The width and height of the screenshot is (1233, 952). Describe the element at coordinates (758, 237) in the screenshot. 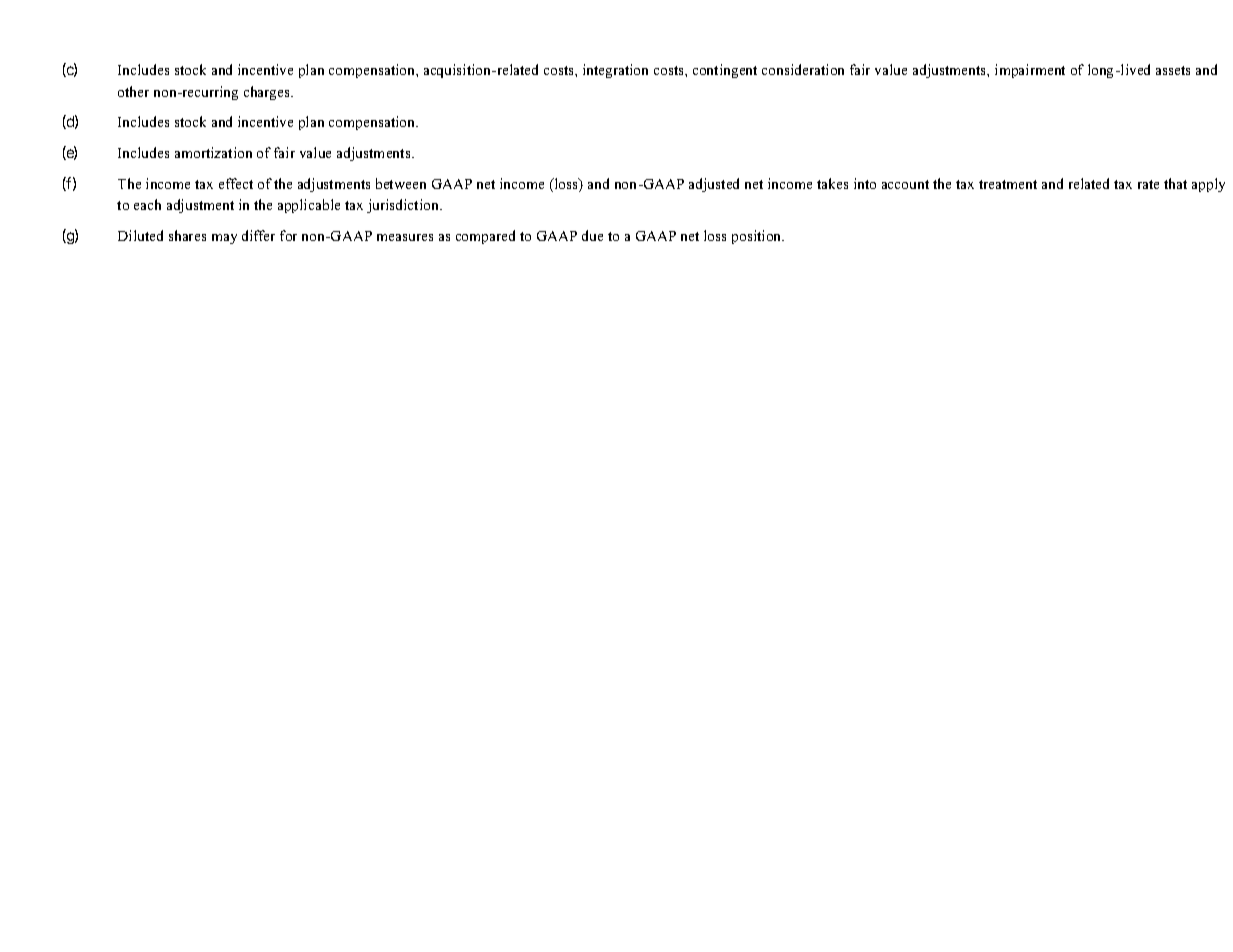

I see `position` at that location.
